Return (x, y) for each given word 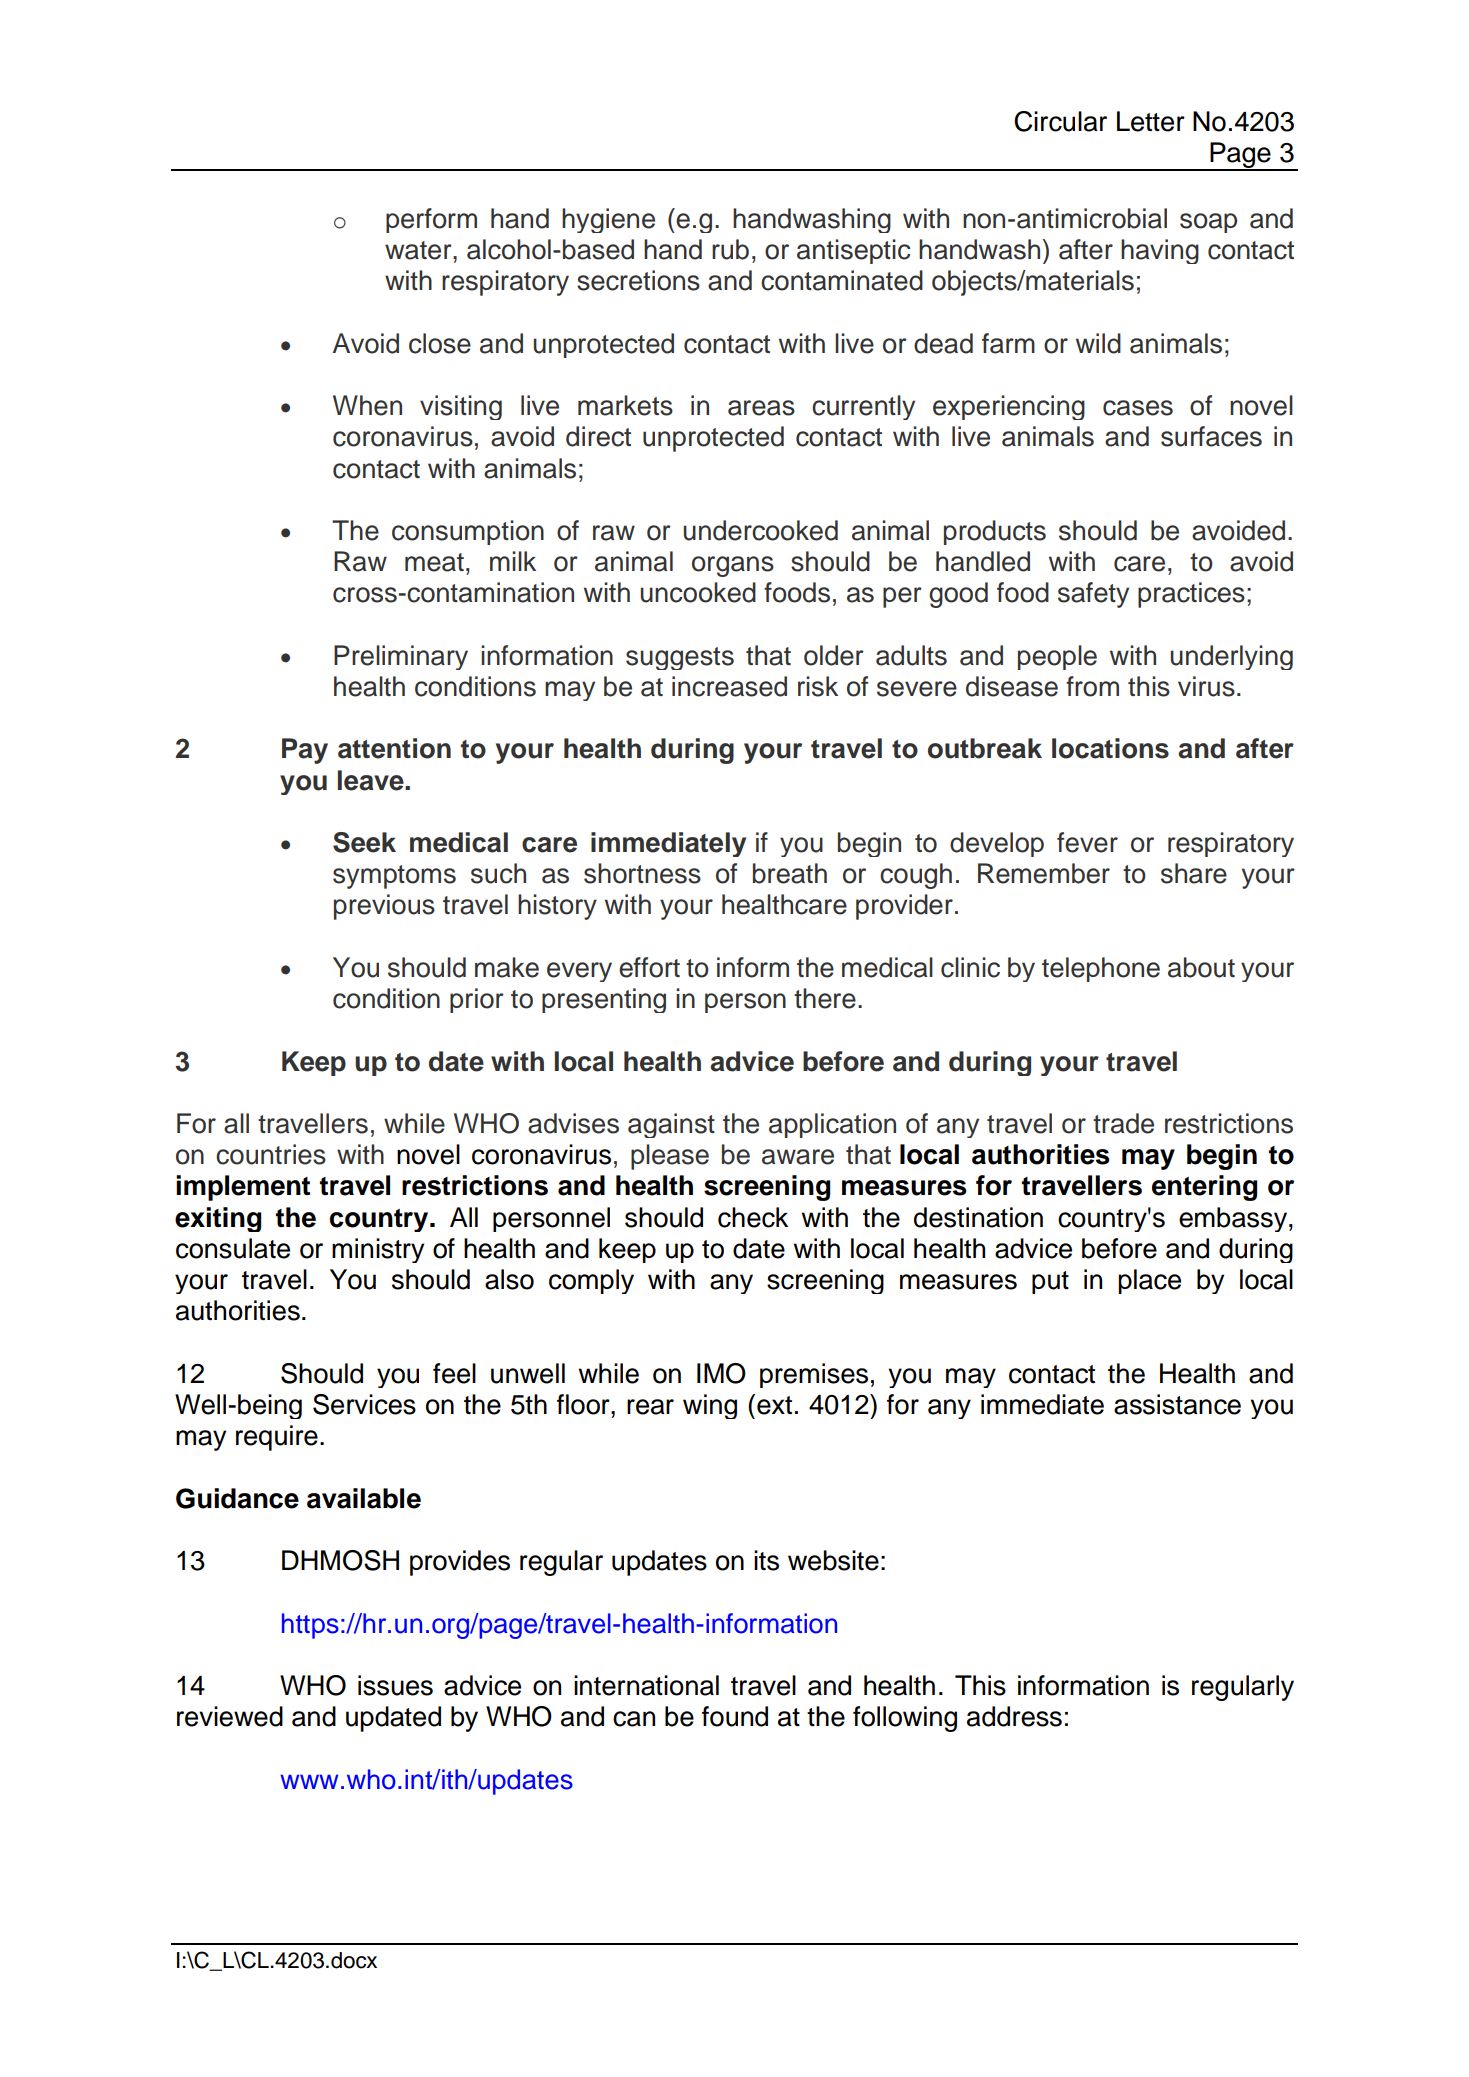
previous (384, 907)
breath (790, 873)
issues (395, 1685)
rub (730, 249)
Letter (1151, 121)
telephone (1101, 969)
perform (431, 220)
